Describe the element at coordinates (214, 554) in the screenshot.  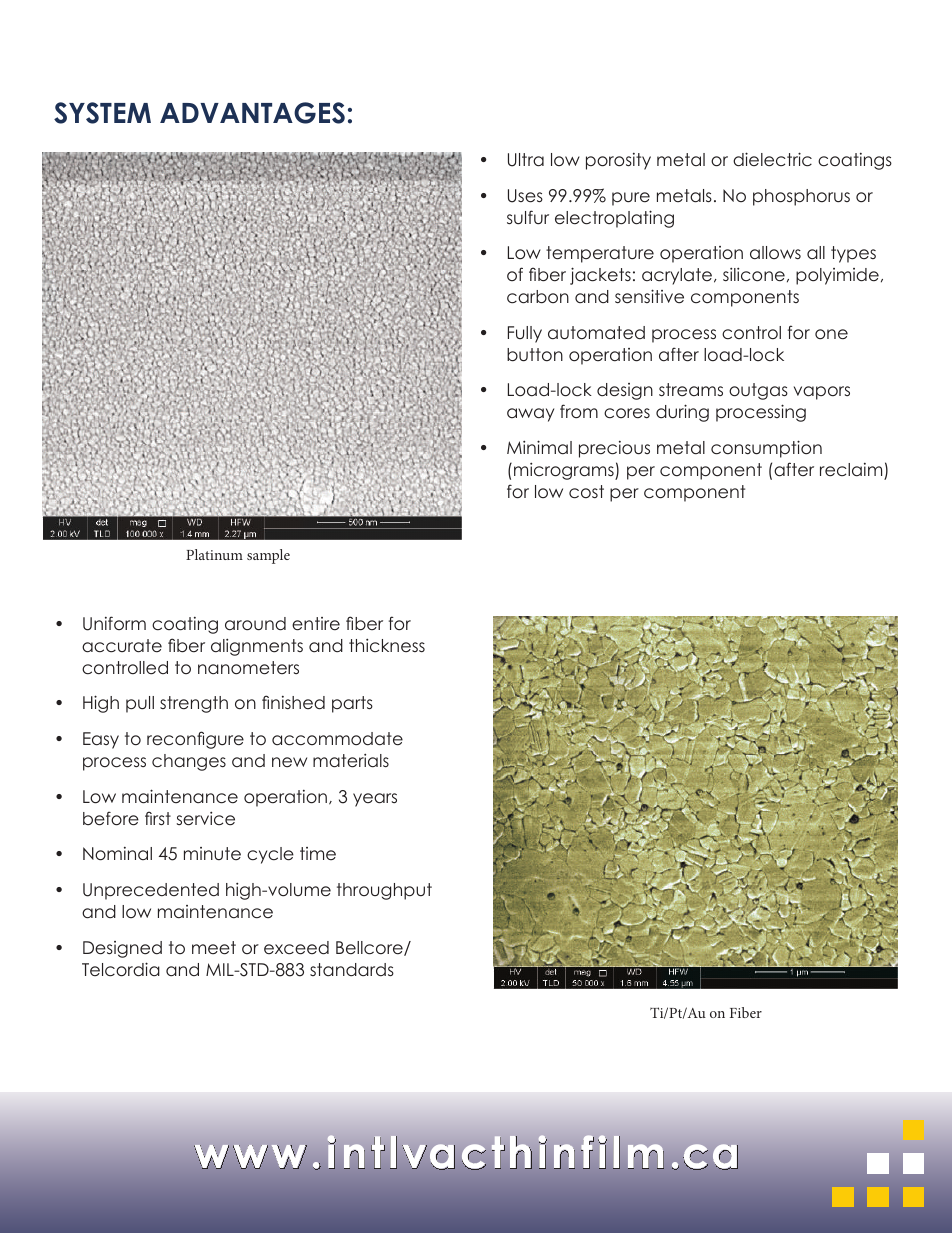
I see `Platinum` at that location.
